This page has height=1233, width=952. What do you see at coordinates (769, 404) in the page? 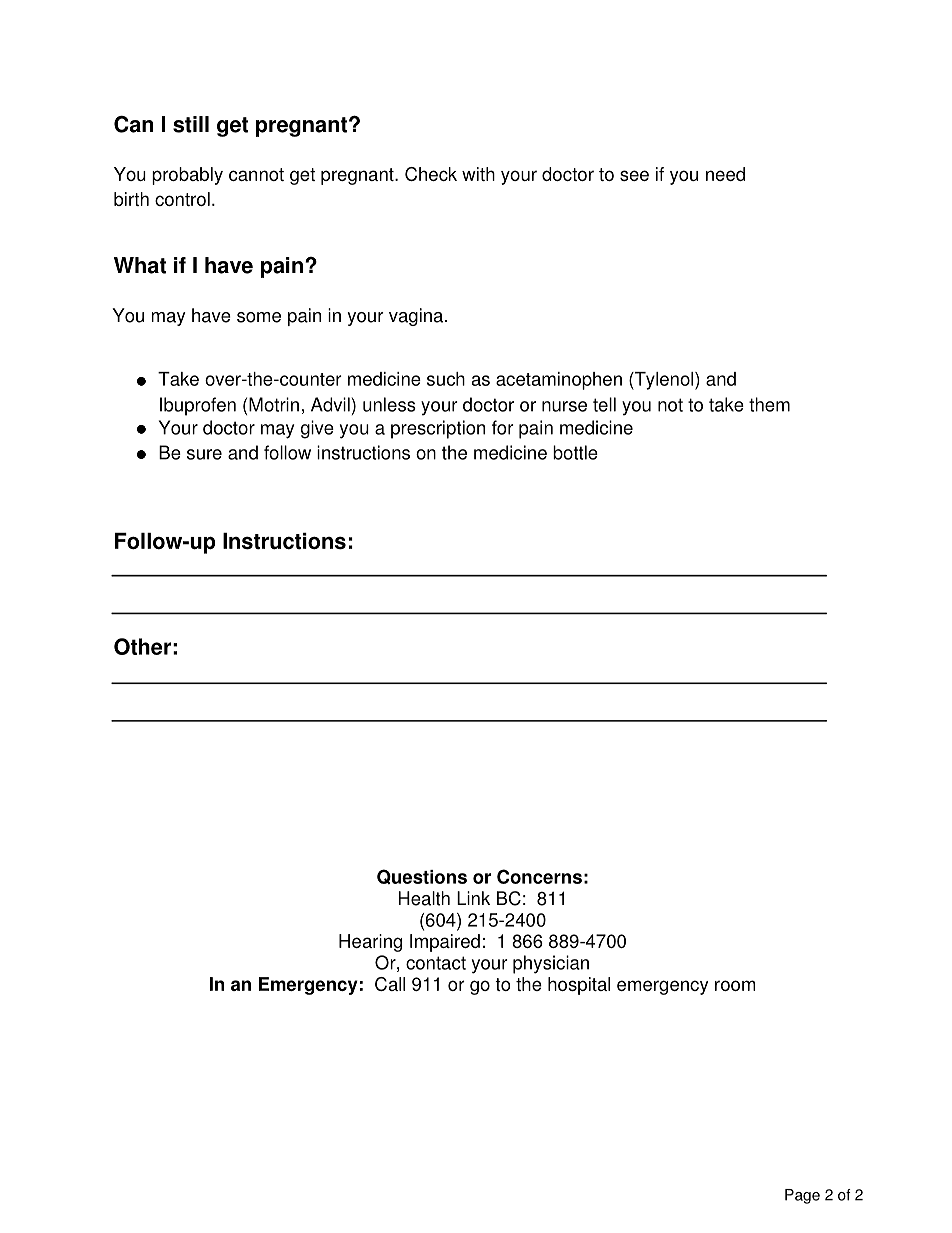
I see `them` at bounding box center [769, 404].
